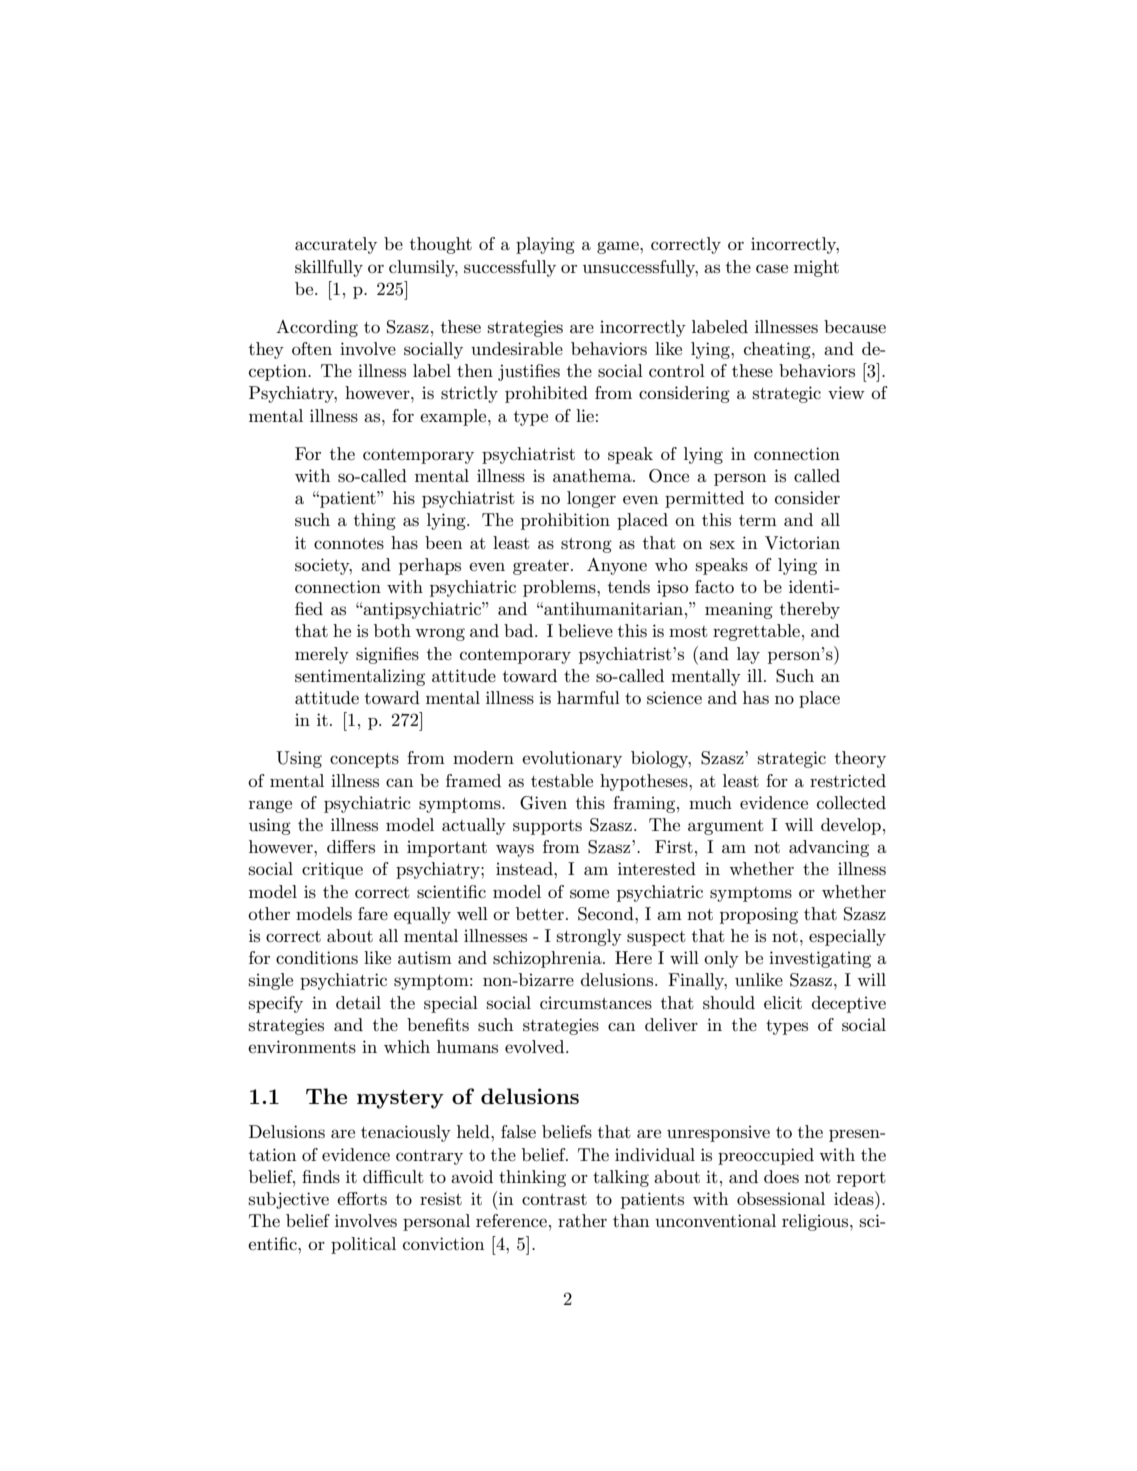 The height and width of the screenshot is (1471, 1137). What do you see at coordinates (547, 827) in the screenshot?
I see `supports` at bounding box center [547, 827].
